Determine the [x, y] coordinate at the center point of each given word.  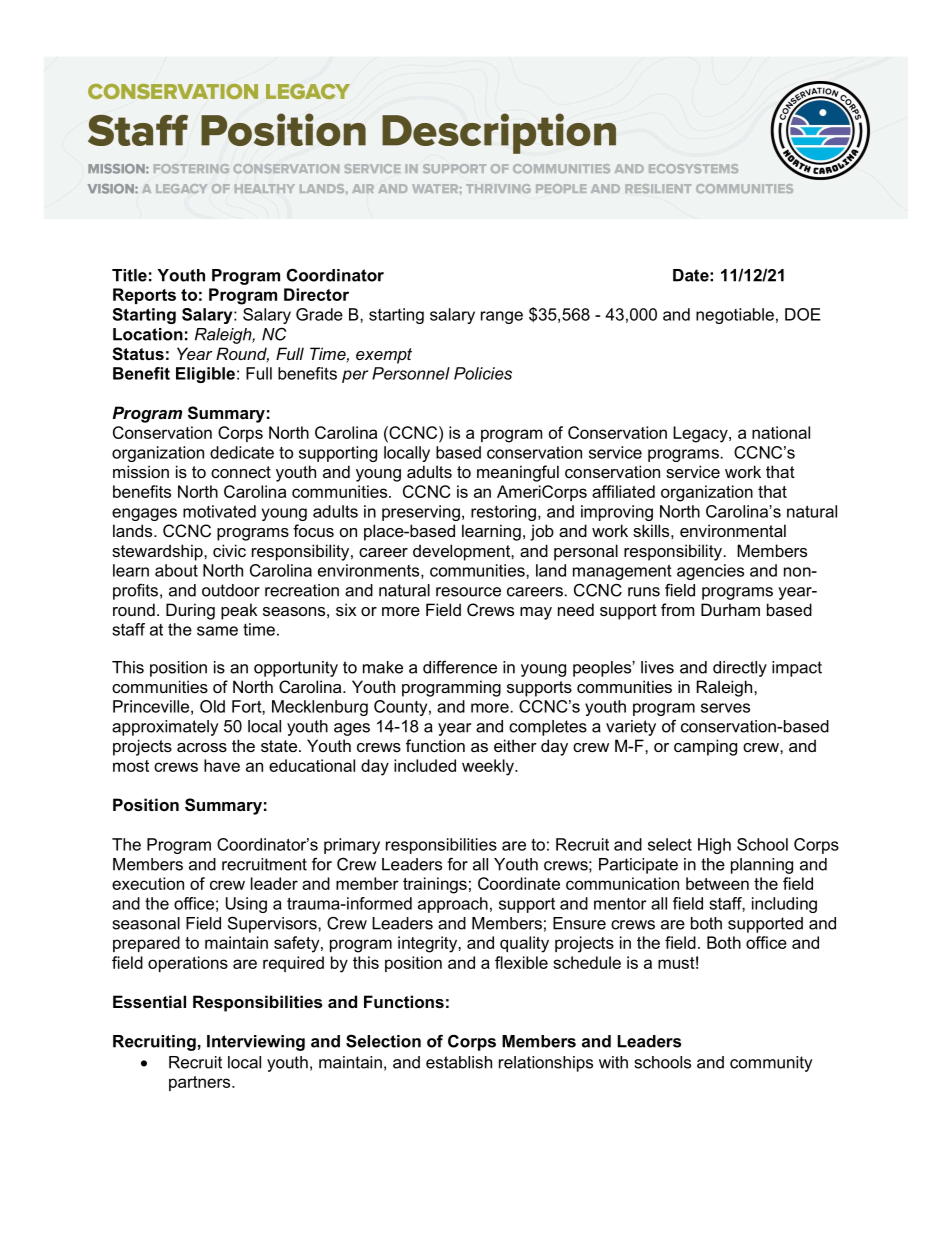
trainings [435, 885]
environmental [733, 530]
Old [212, 706]
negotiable [735, 316]
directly [740, 669]
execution [148, 883]
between [717, 883]
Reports [144, 296]
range [502, 317]
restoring [503, 513]
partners [201, 1083]
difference [460, 667]
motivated [219, 511]
